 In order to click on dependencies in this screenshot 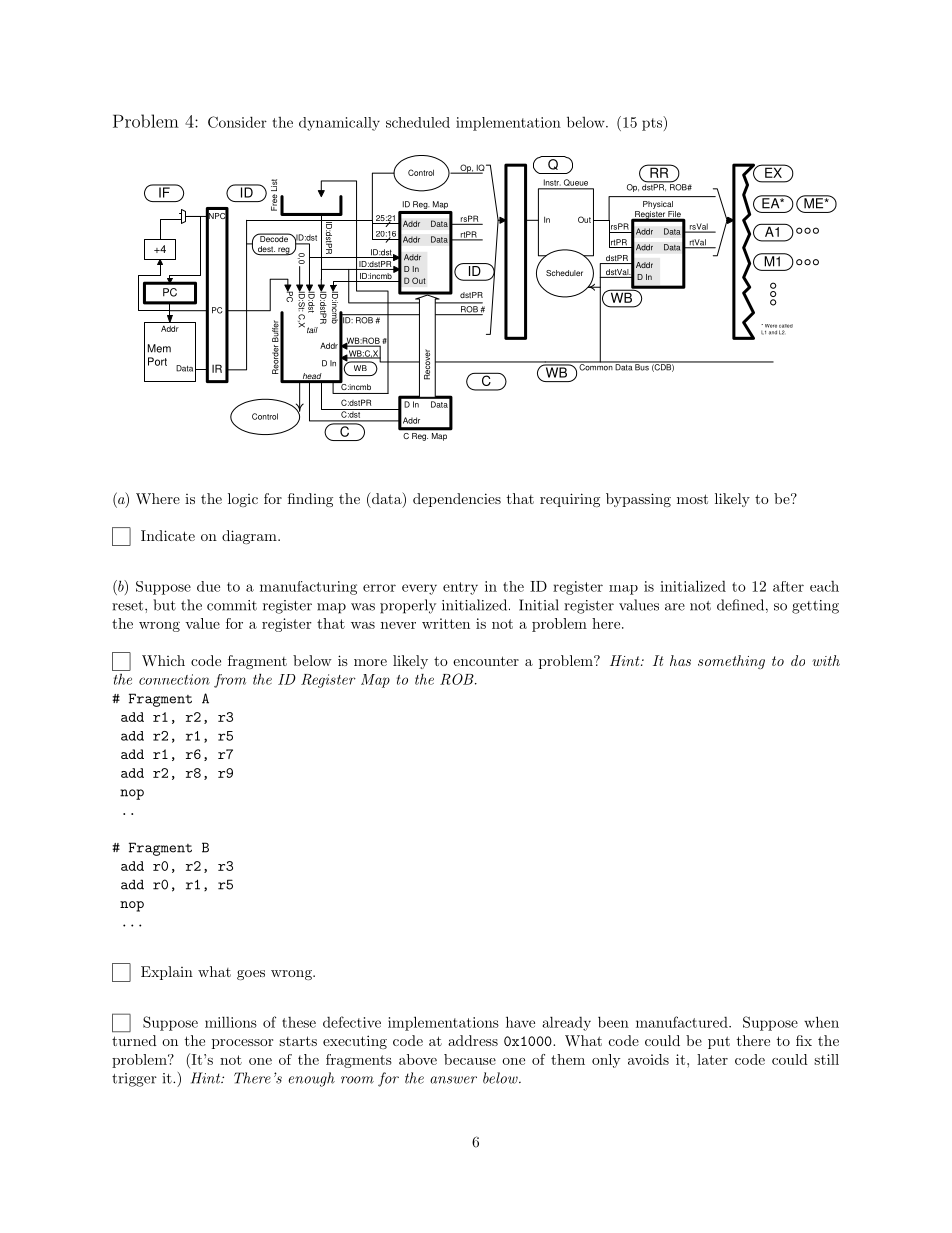, I will do `click(457, 500)`.
